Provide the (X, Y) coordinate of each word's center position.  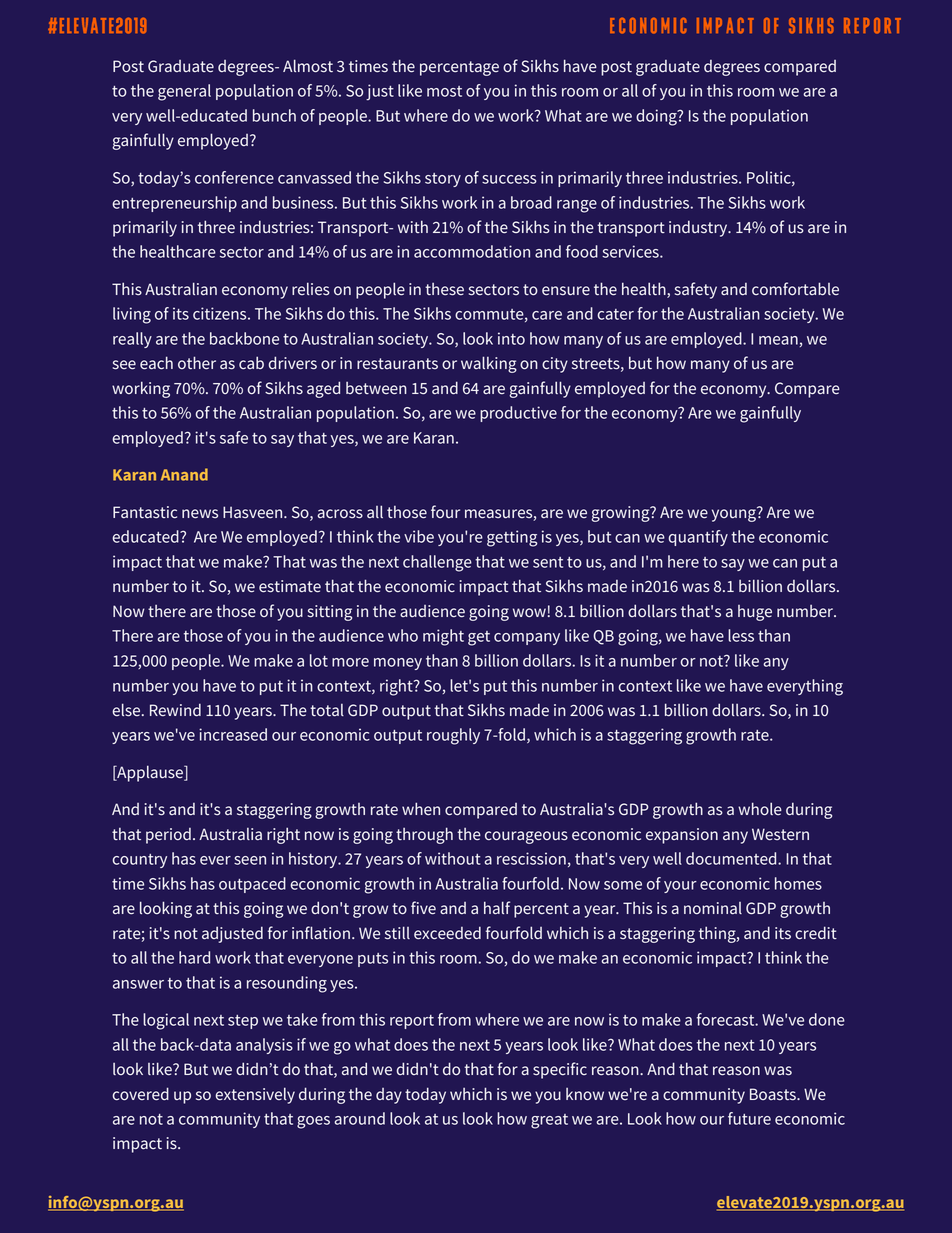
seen (250, 860)
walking (489, 364)
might (443, 637)
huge (755, 613)
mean (778, 340)
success (509, 179)
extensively (255, 1095)
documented (732, 858)
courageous (526, 837)
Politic (770, 178)
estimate (290, 586)
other (197, 363)
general (184, 92)
